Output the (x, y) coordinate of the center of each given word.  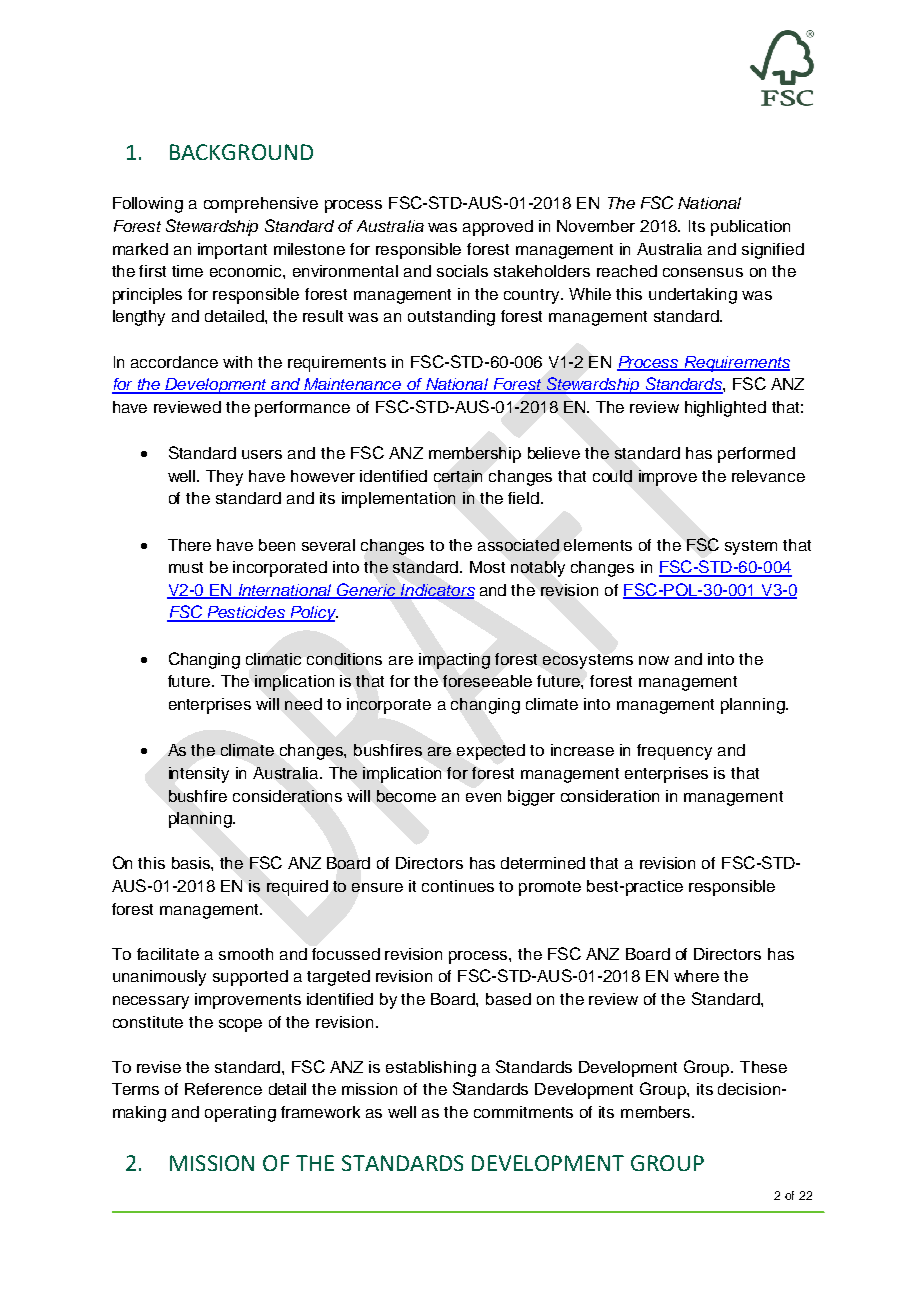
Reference (223, 1089)
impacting (454, 661)
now (654, 660)
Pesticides (246, 613)
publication (750, 228)
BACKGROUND (241, 152)
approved (498, 228)
